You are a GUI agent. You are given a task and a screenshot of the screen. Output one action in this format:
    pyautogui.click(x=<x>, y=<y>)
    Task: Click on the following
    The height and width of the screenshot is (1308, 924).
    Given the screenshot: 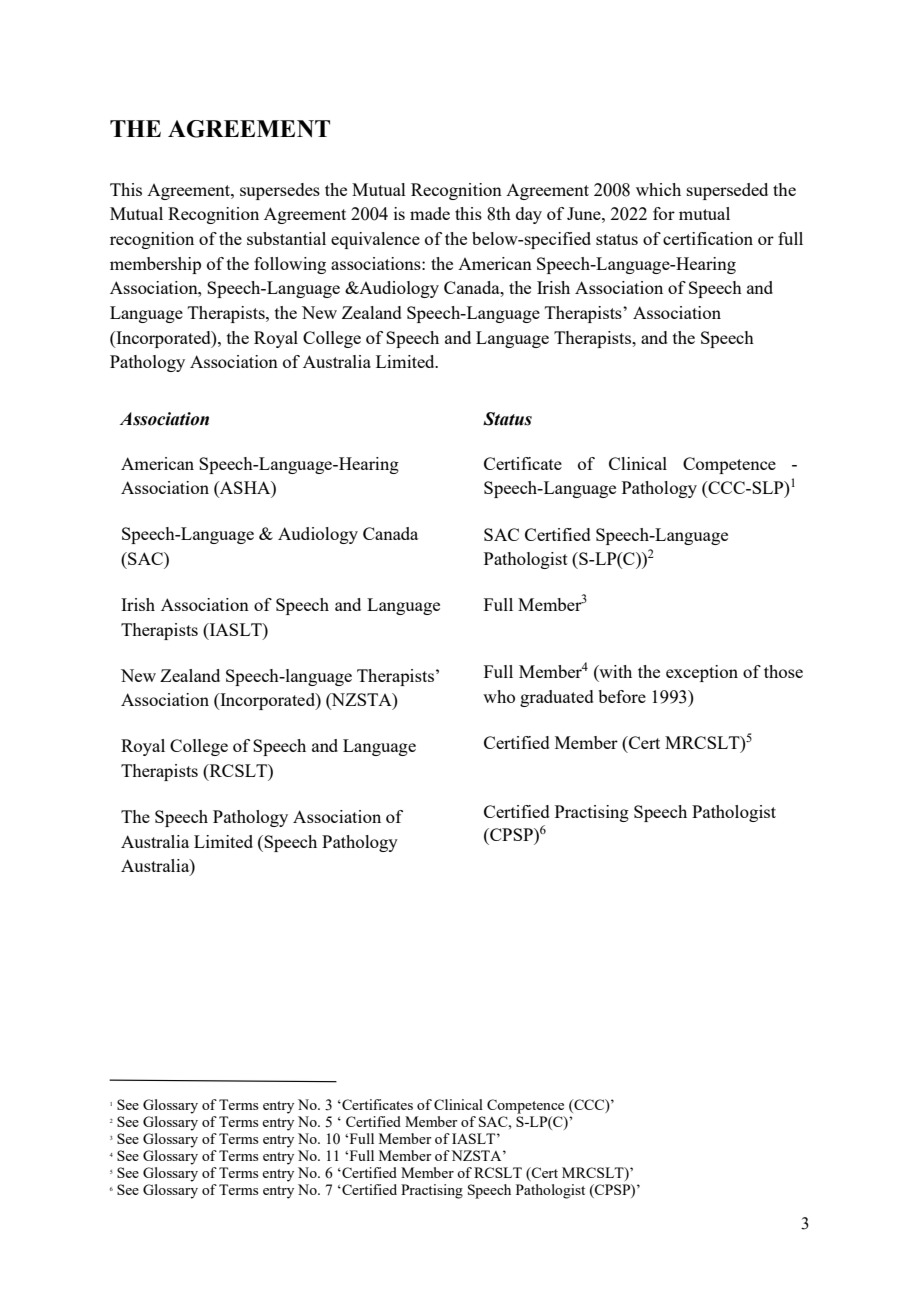 What is the action you would take?
    pyautogui.click(x=290, y=265)
